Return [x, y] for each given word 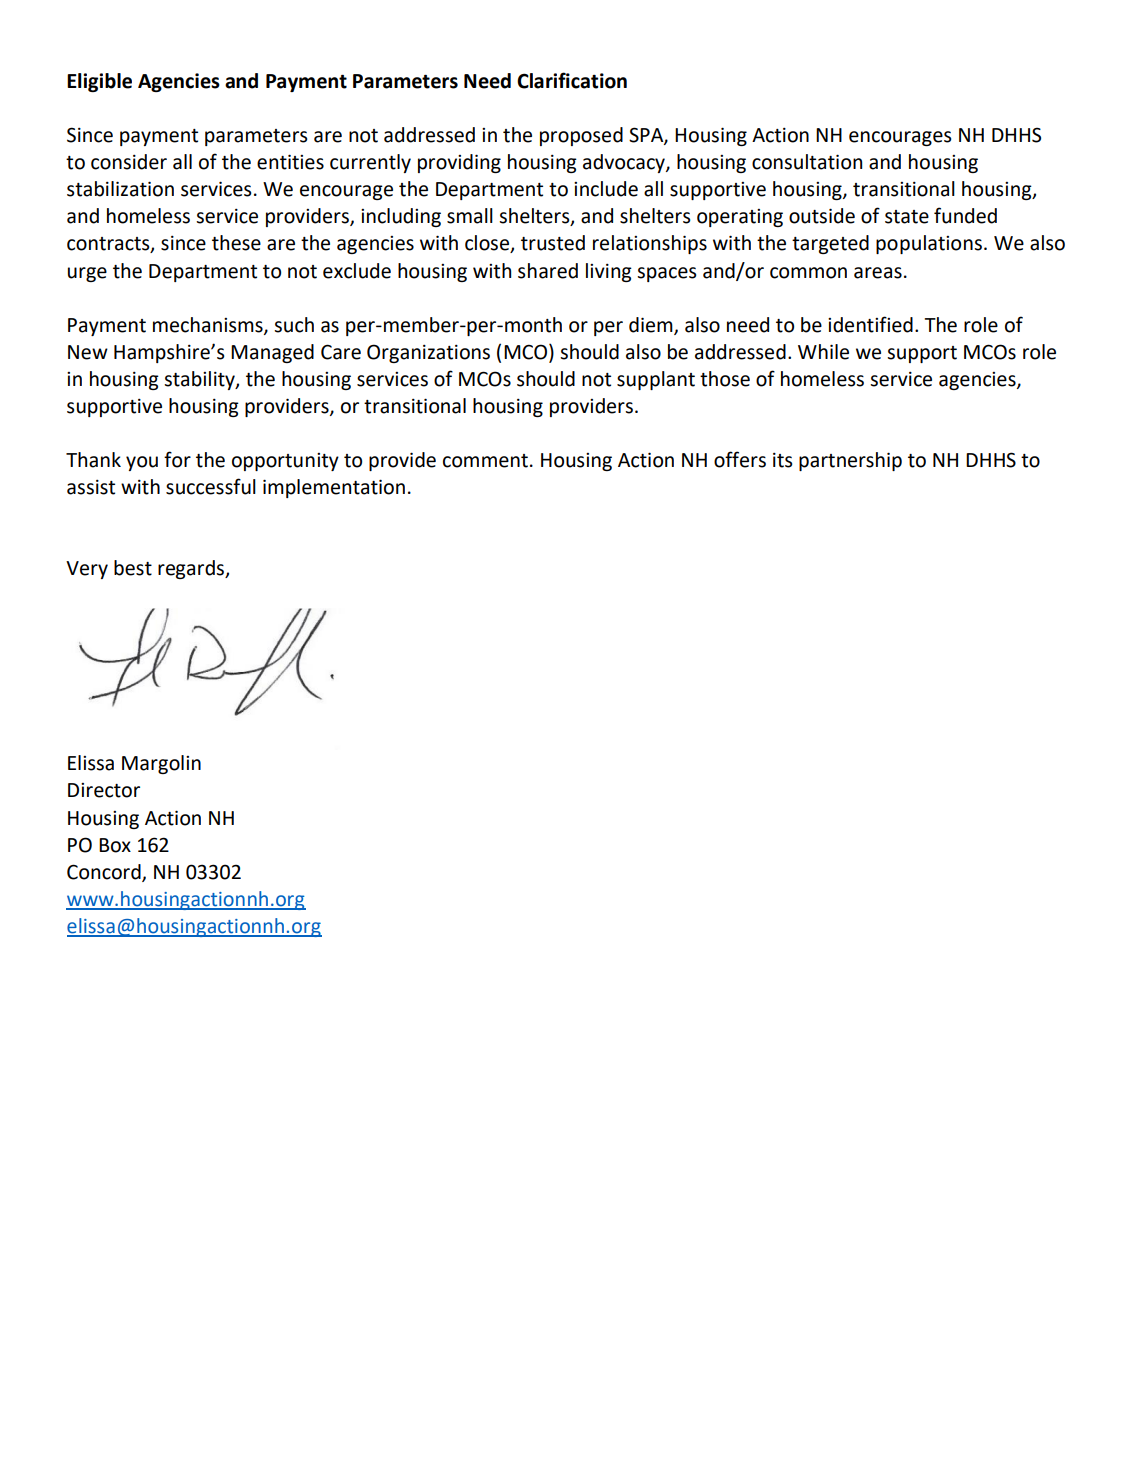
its [782, 460]
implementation [334, 488]
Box [115, 845]
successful [211, 486]
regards [192, 569]
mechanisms [209, 325]
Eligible [99, 82]
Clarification [572, 80]
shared [548, 271]
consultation [807, 162]
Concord [105, 873]
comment [485, 461]
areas [878, 273]
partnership [850, 461]
